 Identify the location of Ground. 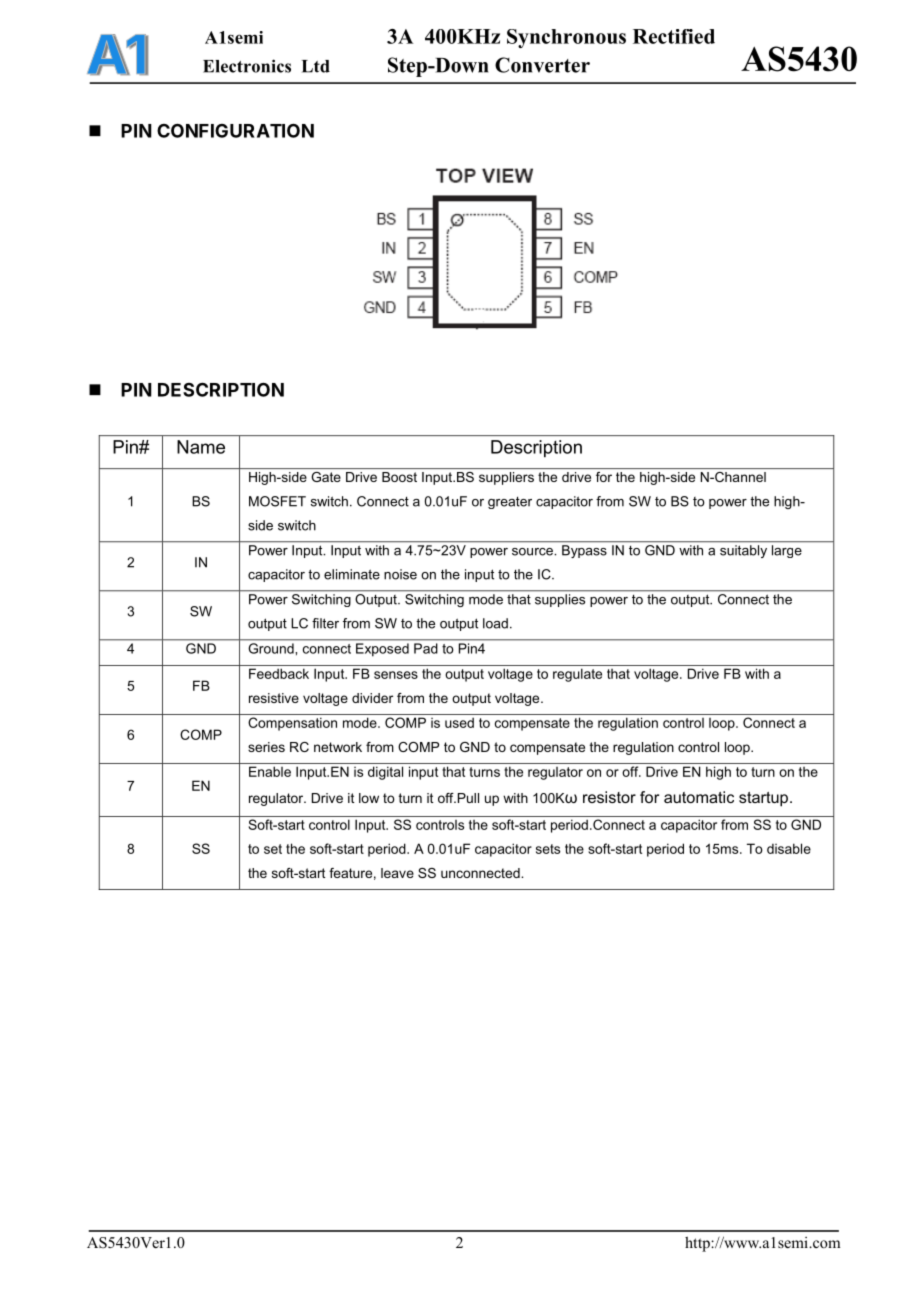
(271, 648).
